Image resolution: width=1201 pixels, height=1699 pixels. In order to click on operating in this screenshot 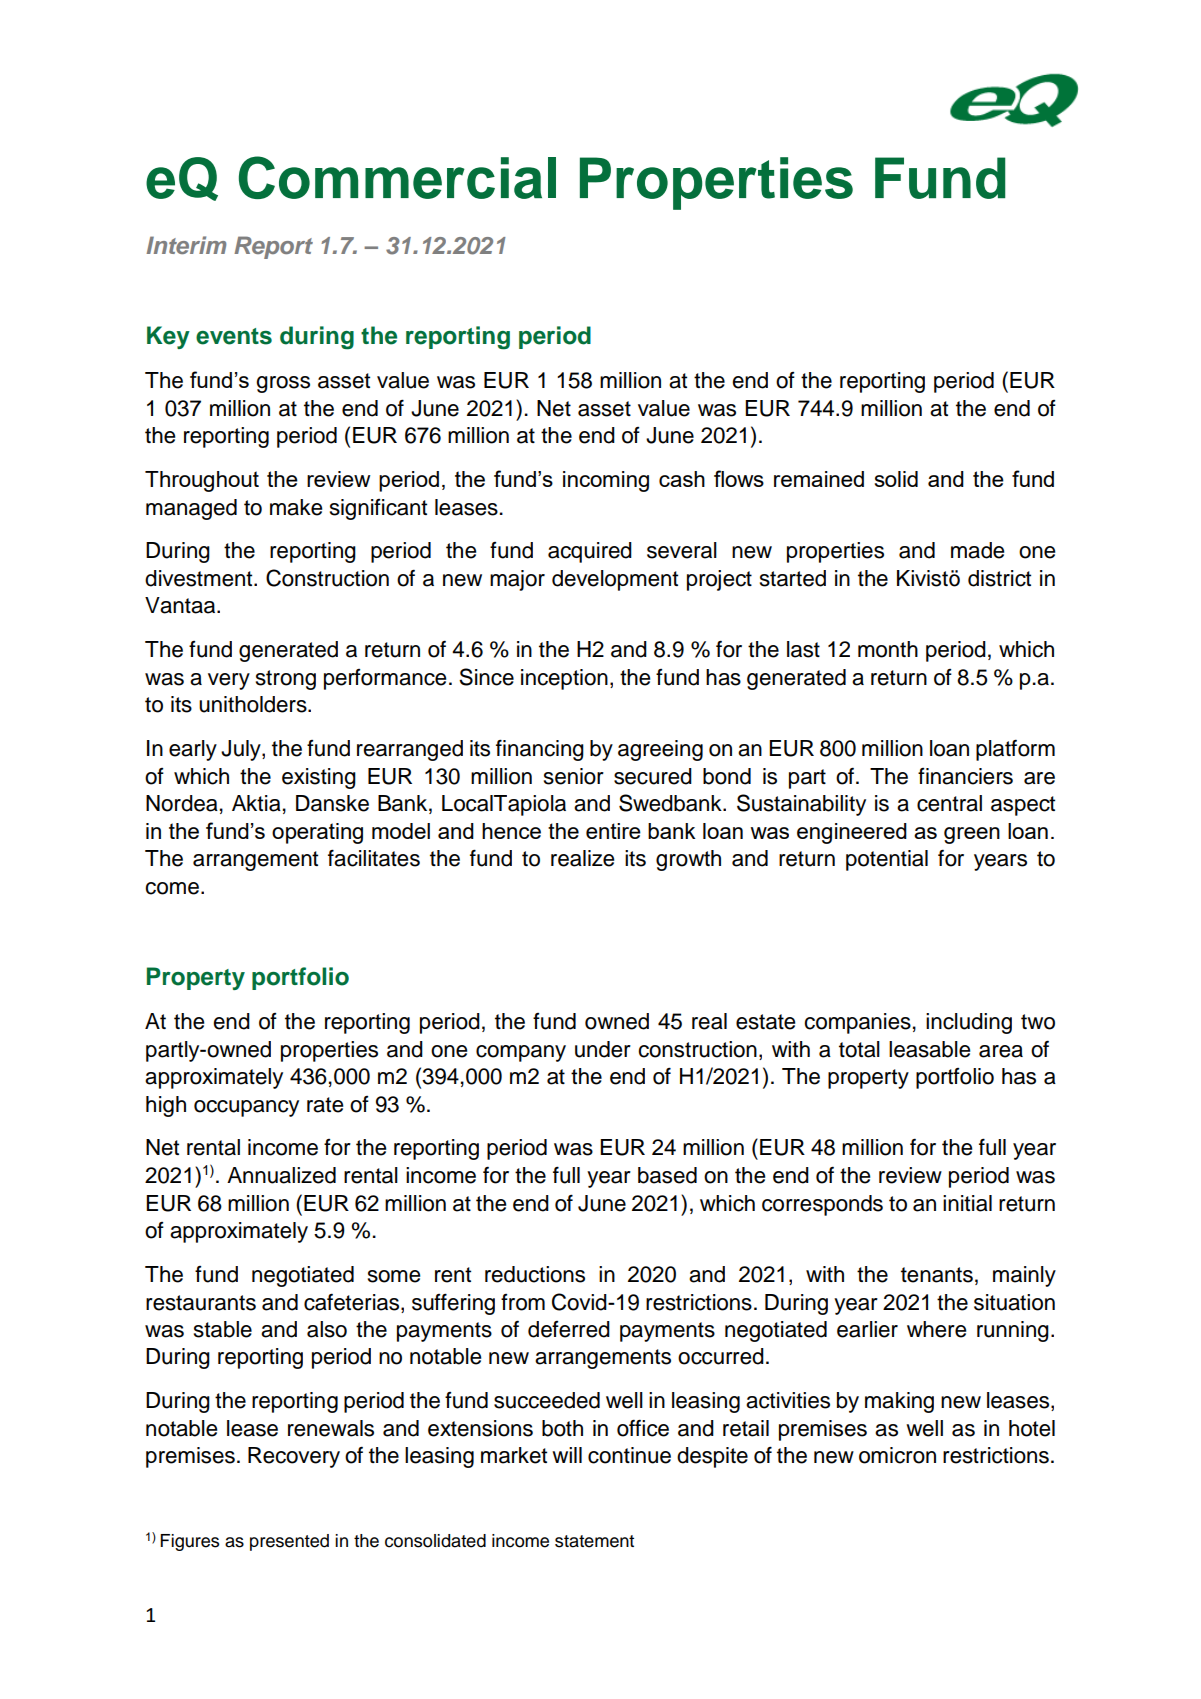, I will do `click(317, 833)`.
